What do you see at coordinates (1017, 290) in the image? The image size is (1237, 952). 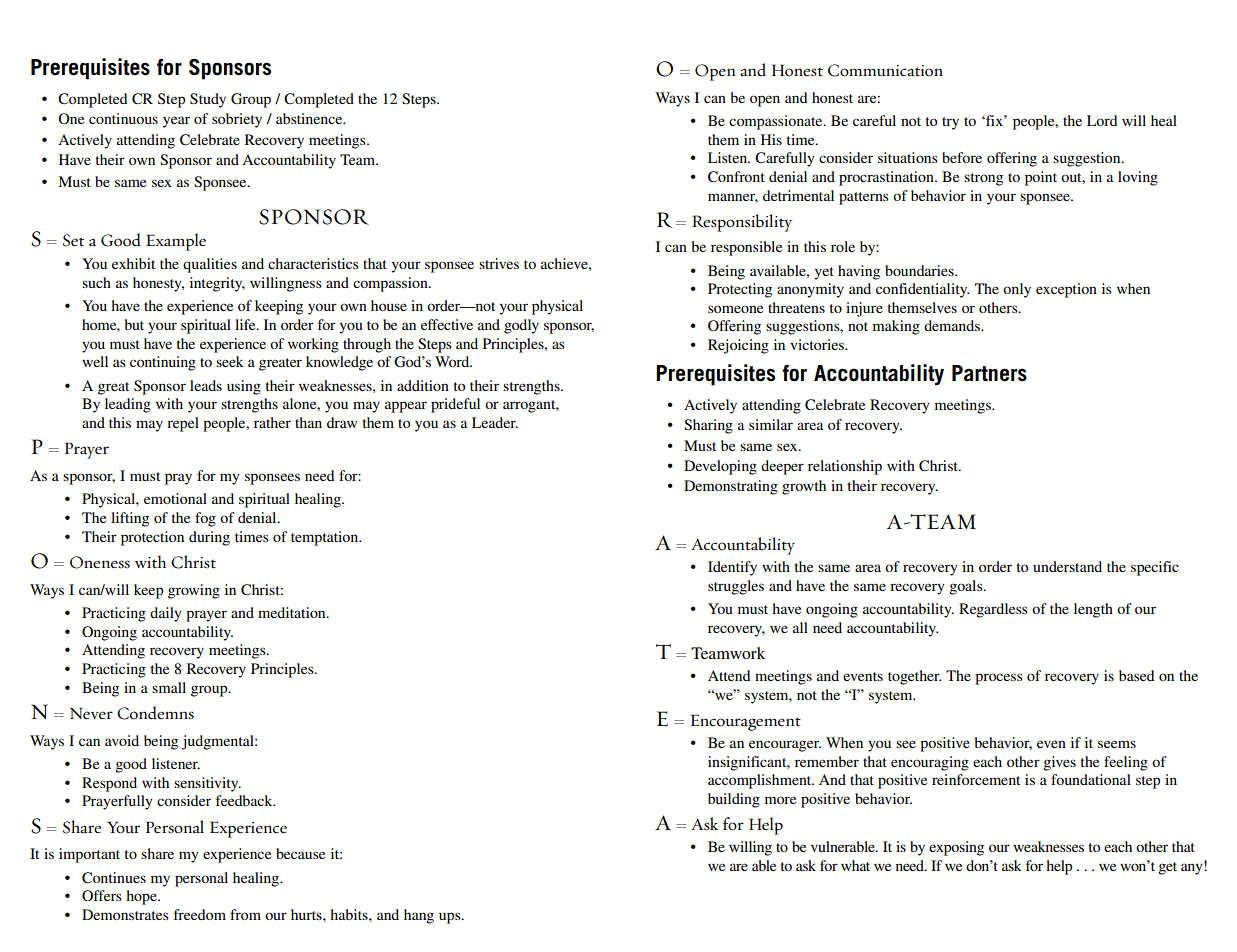 I see `only` at bounding box center [1017, 290].
